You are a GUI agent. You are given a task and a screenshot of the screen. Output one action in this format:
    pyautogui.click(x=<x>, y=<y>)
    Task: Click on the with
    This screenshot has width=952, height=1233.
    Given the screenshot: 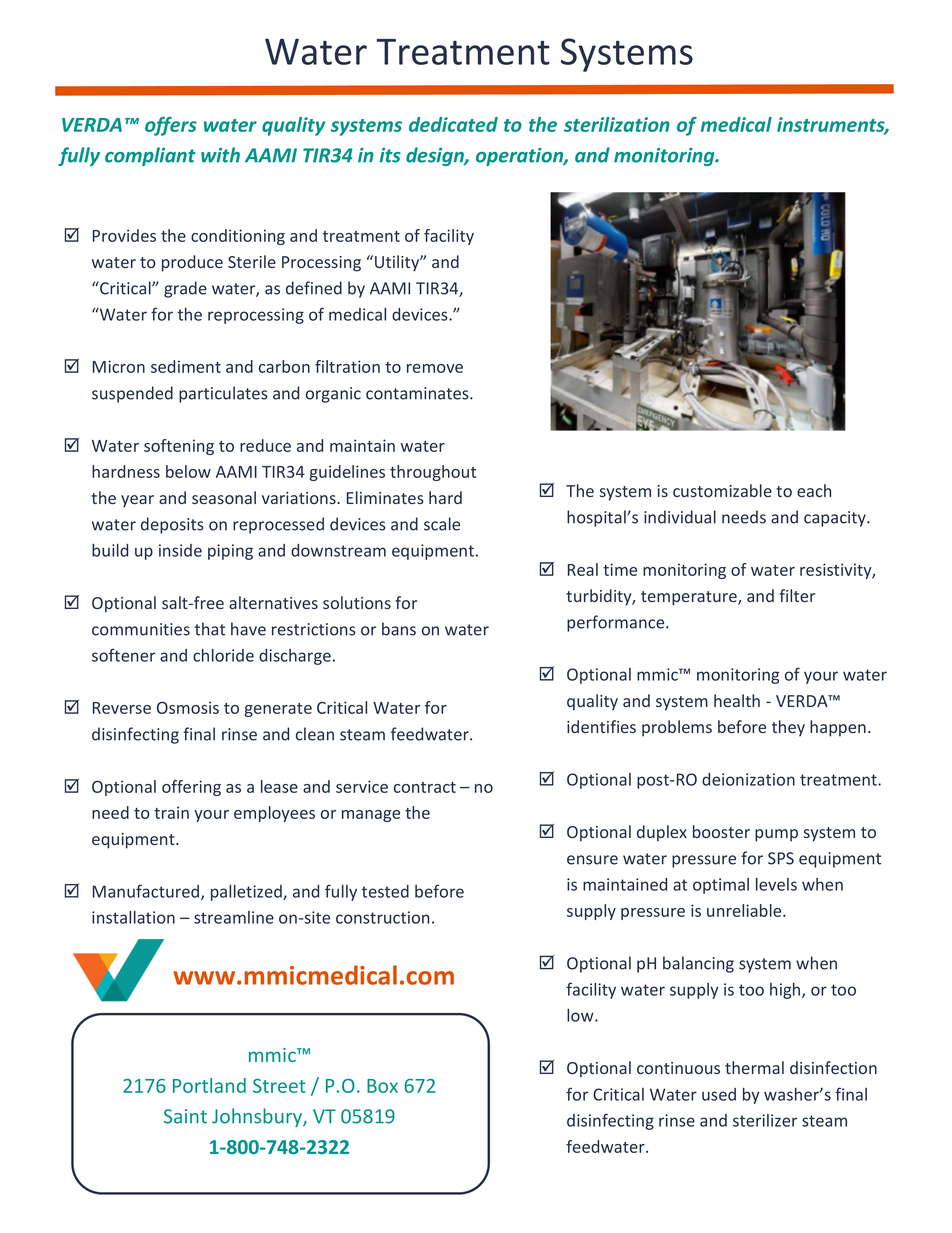 What is the action you would take?
    pyautogui.click(x=220, y=155)
